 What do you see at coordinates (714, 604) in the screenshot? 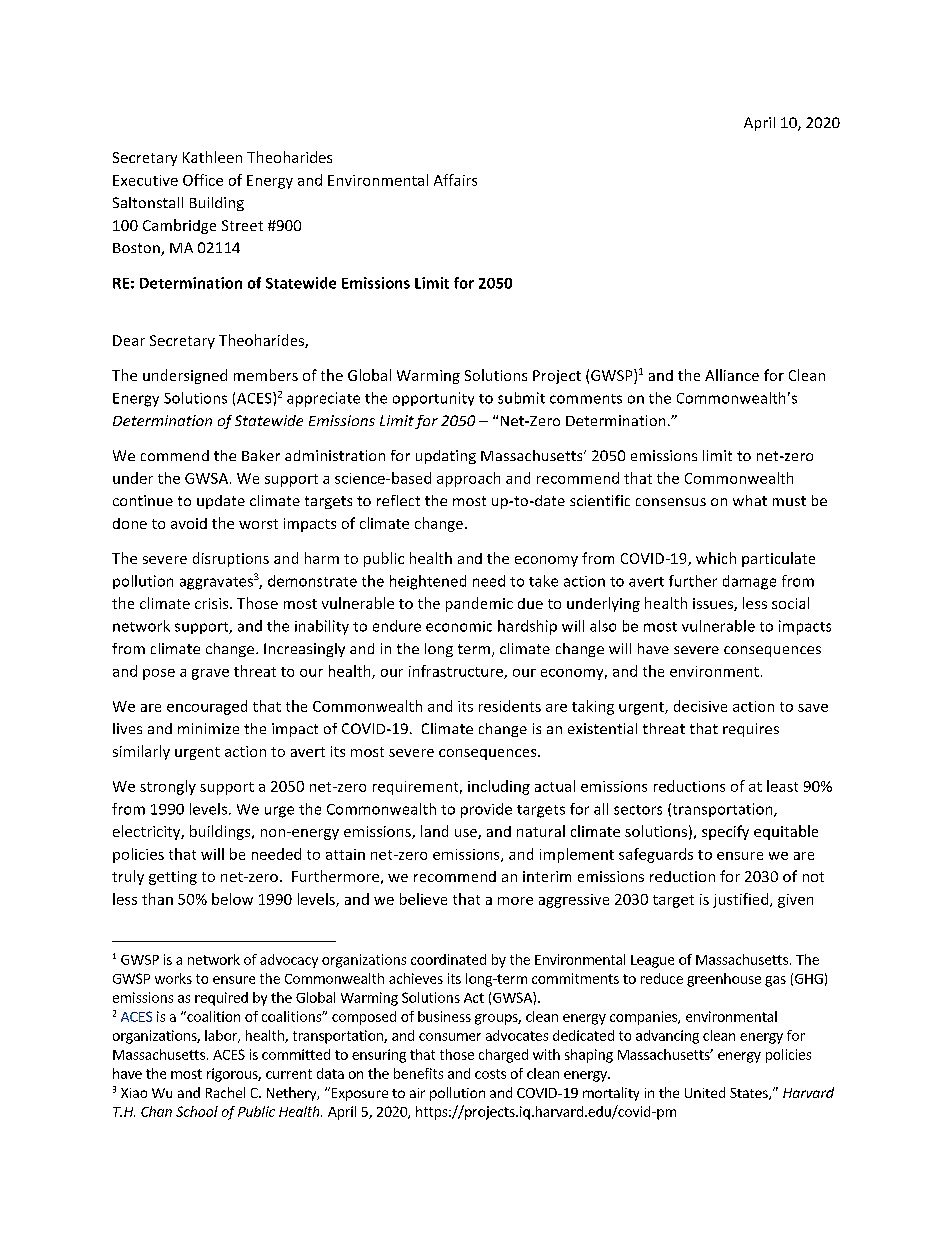
I see `issues` at bounding box center [714, 604].
